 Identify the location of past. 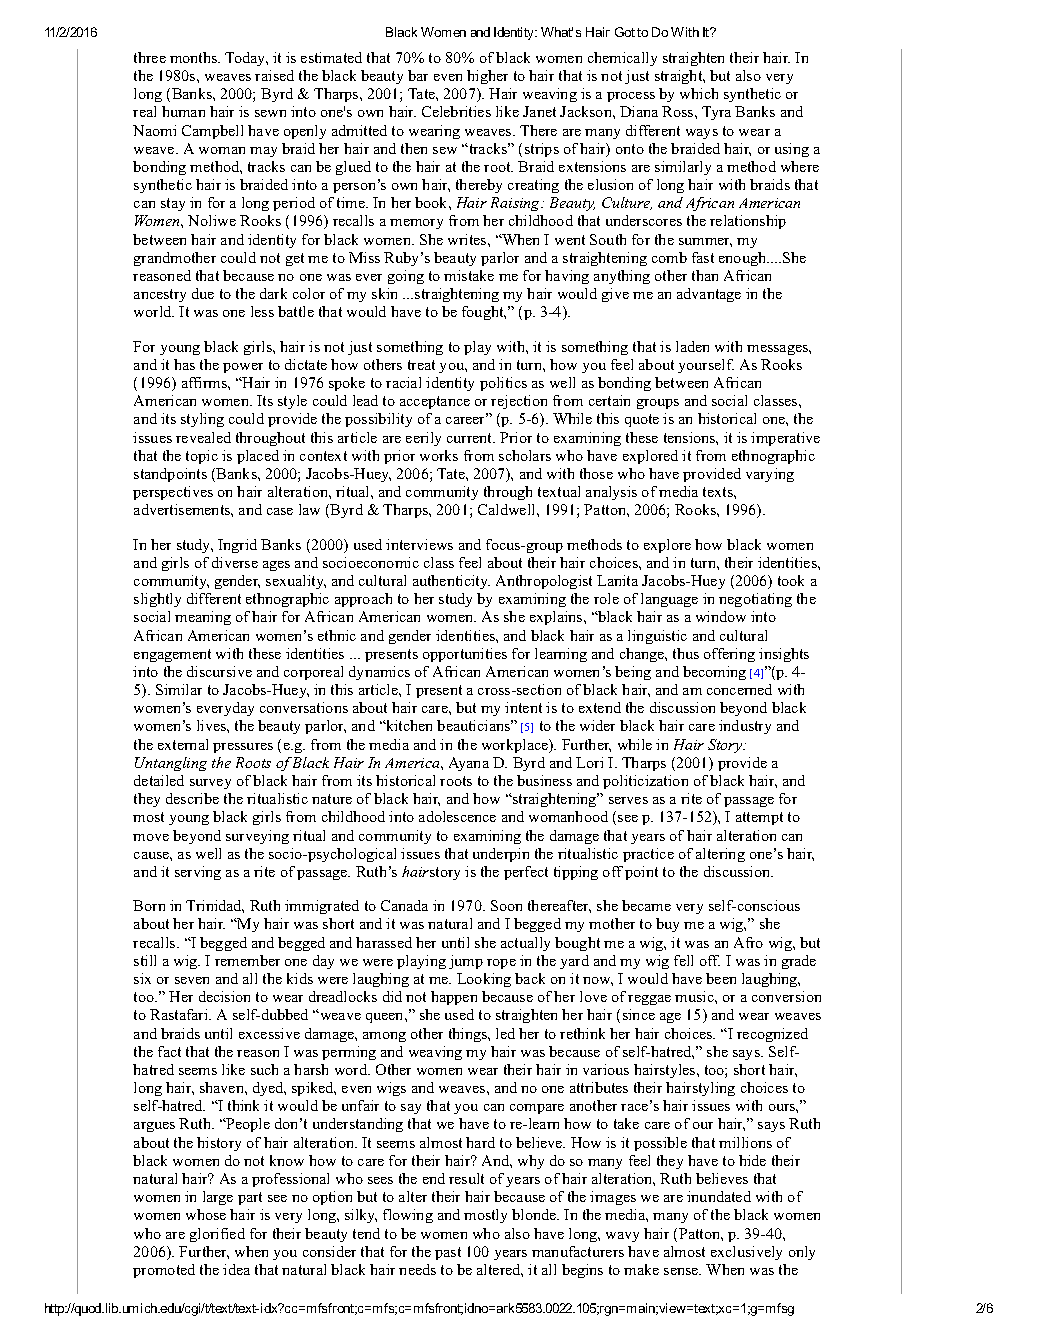
(448, 1253).
